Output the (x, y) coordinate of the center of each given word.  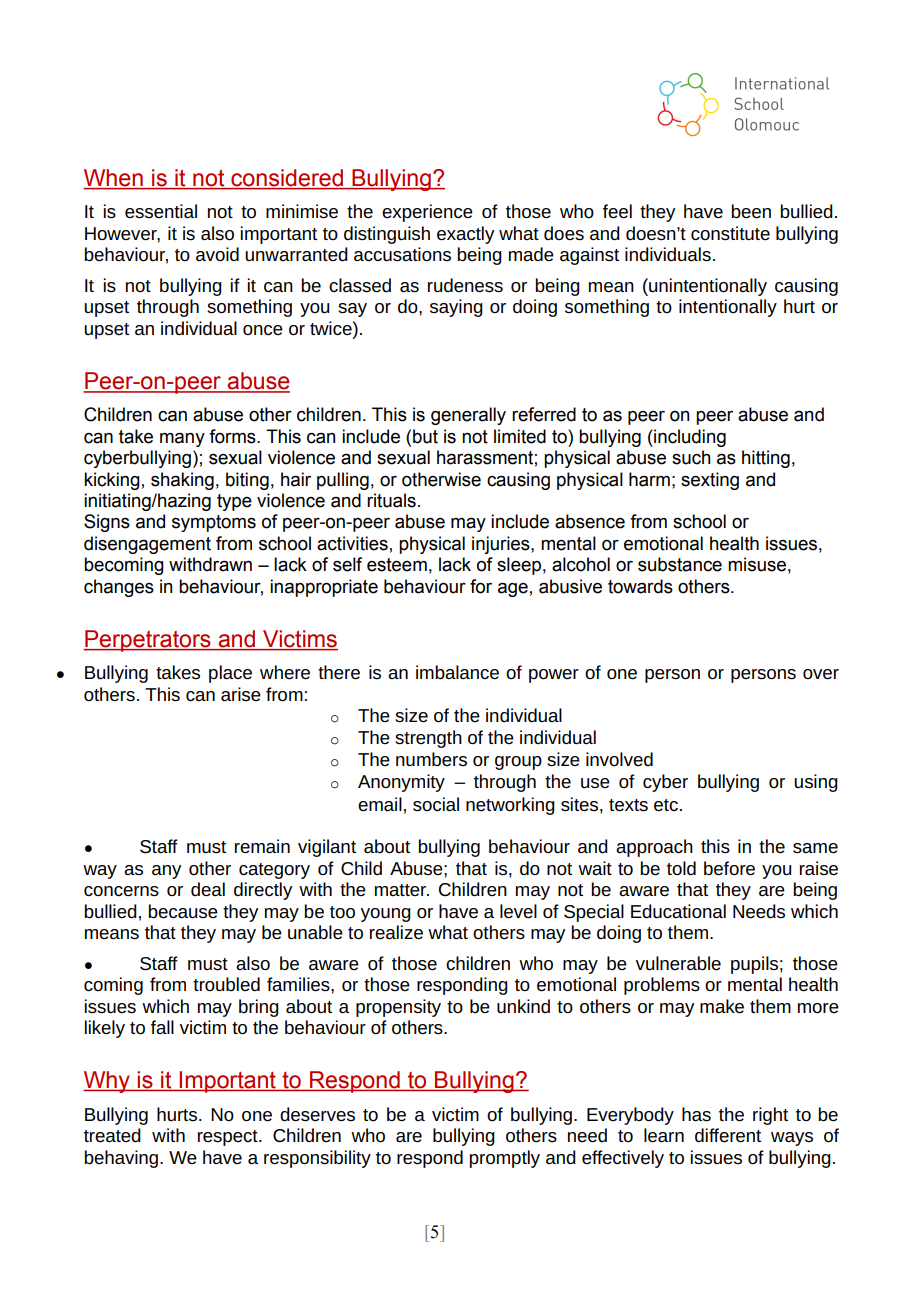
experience (427, 213)
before (729, 868)
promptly (504, 1159)
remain (262, 846)
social (436, 804)
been (751, 211)
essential (161, 211)
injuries (502, 545)
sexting (710, 481)
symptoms (214, 523)
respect (229, 1138)
